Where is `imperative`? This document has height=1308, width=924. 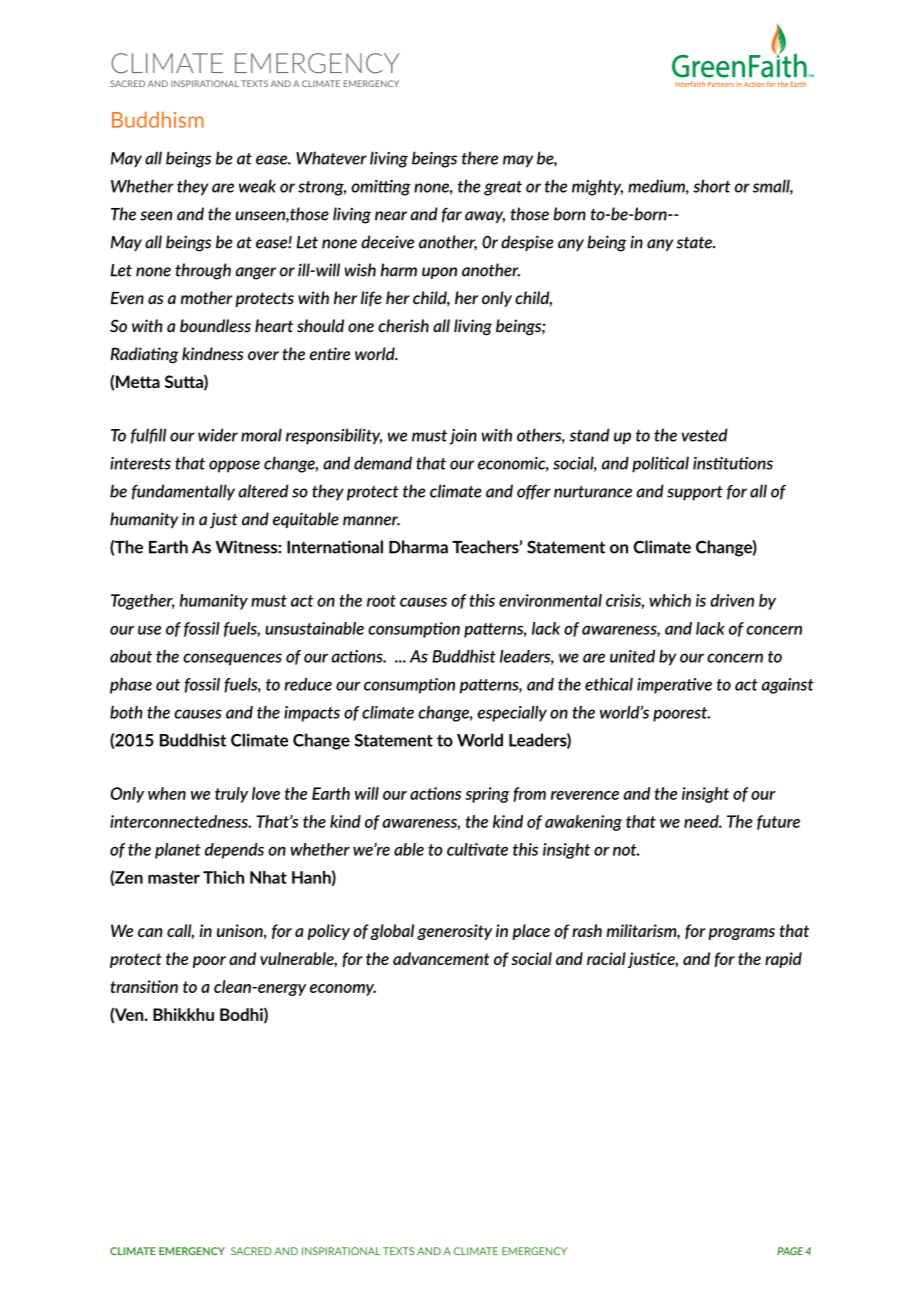
imperative is located at coordinates (674, 686).
